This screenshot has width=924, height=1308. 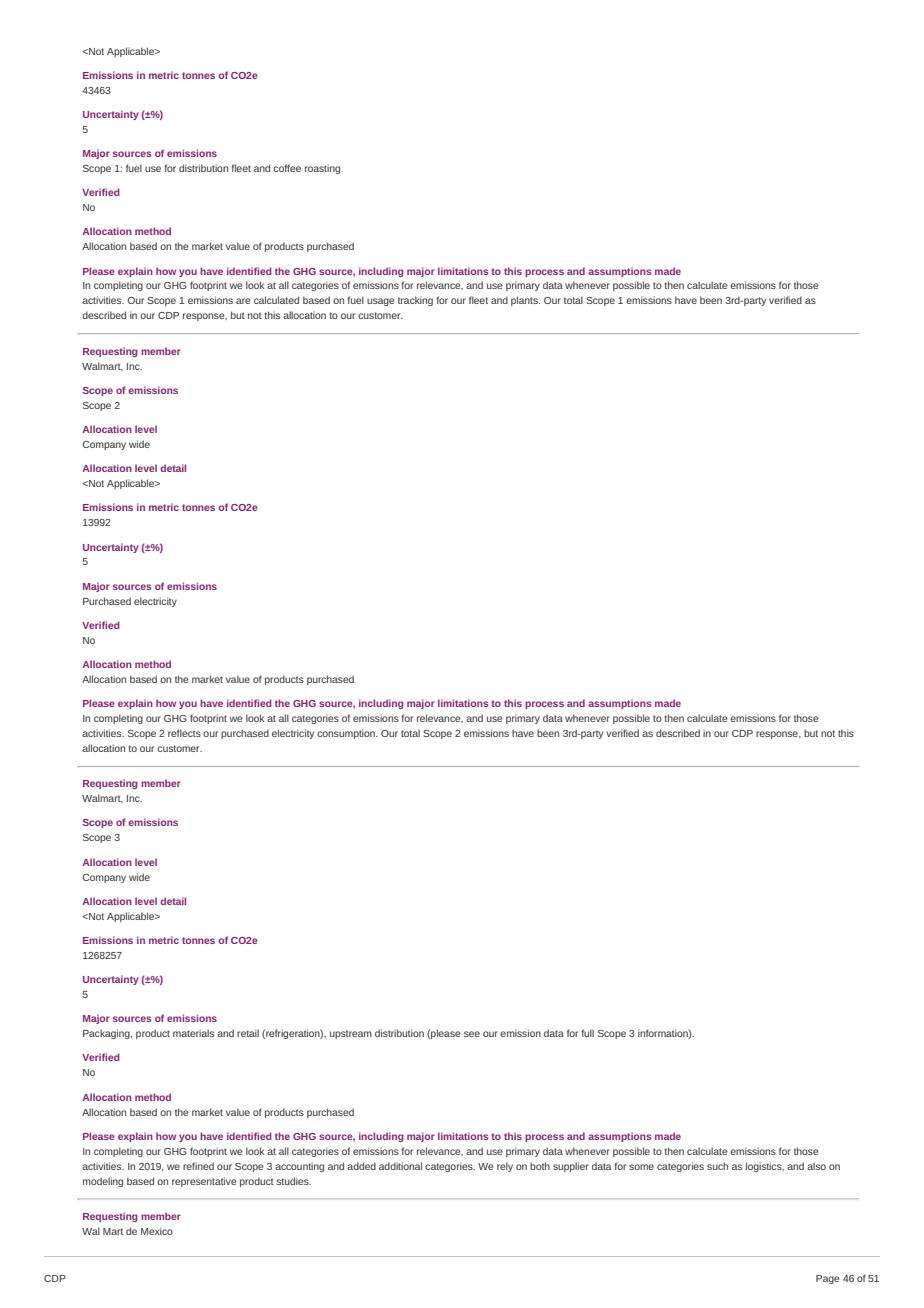 I want to click on materials, so click(x=193, y=1033).
